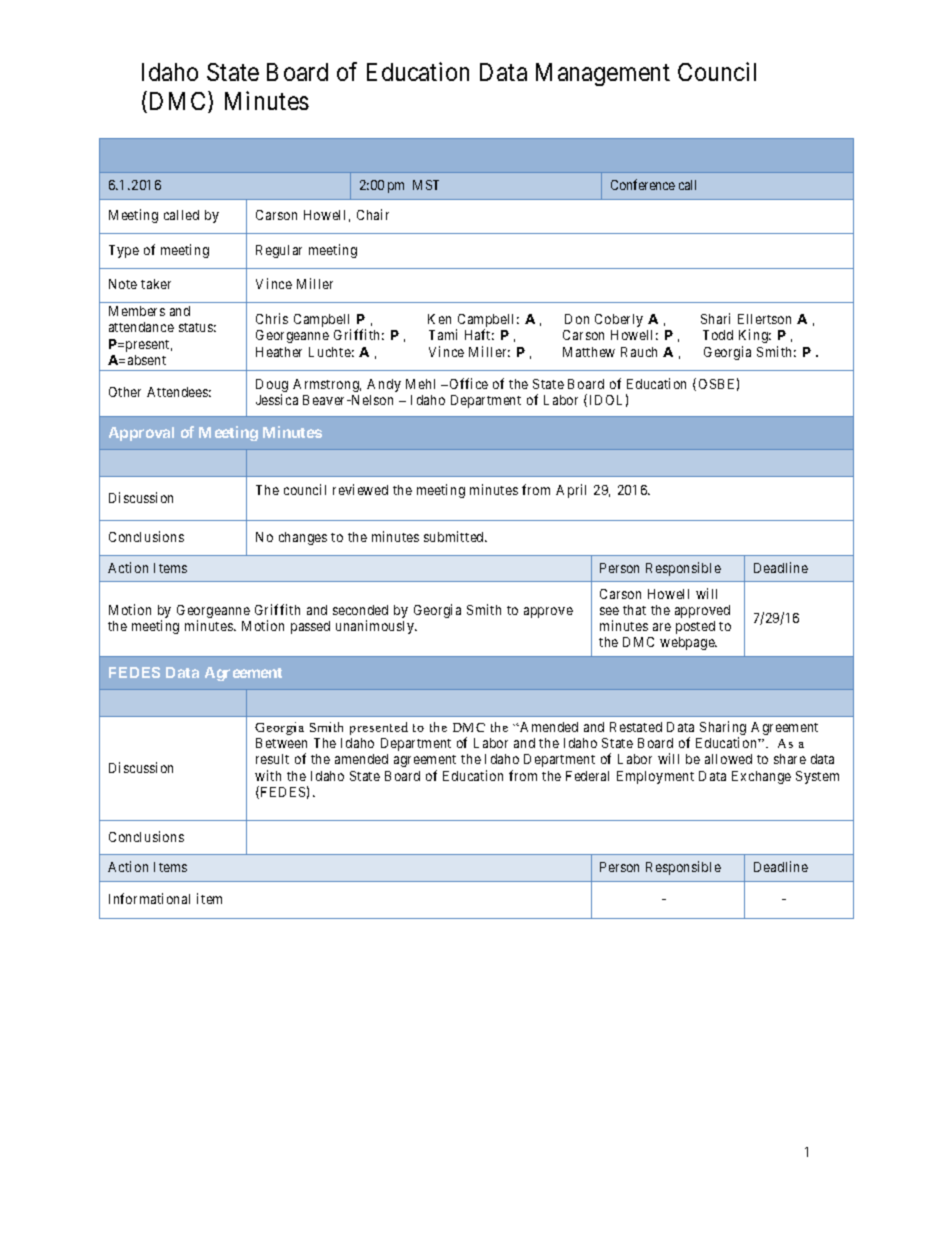  I want to click on webpage, so click(688, 643).
